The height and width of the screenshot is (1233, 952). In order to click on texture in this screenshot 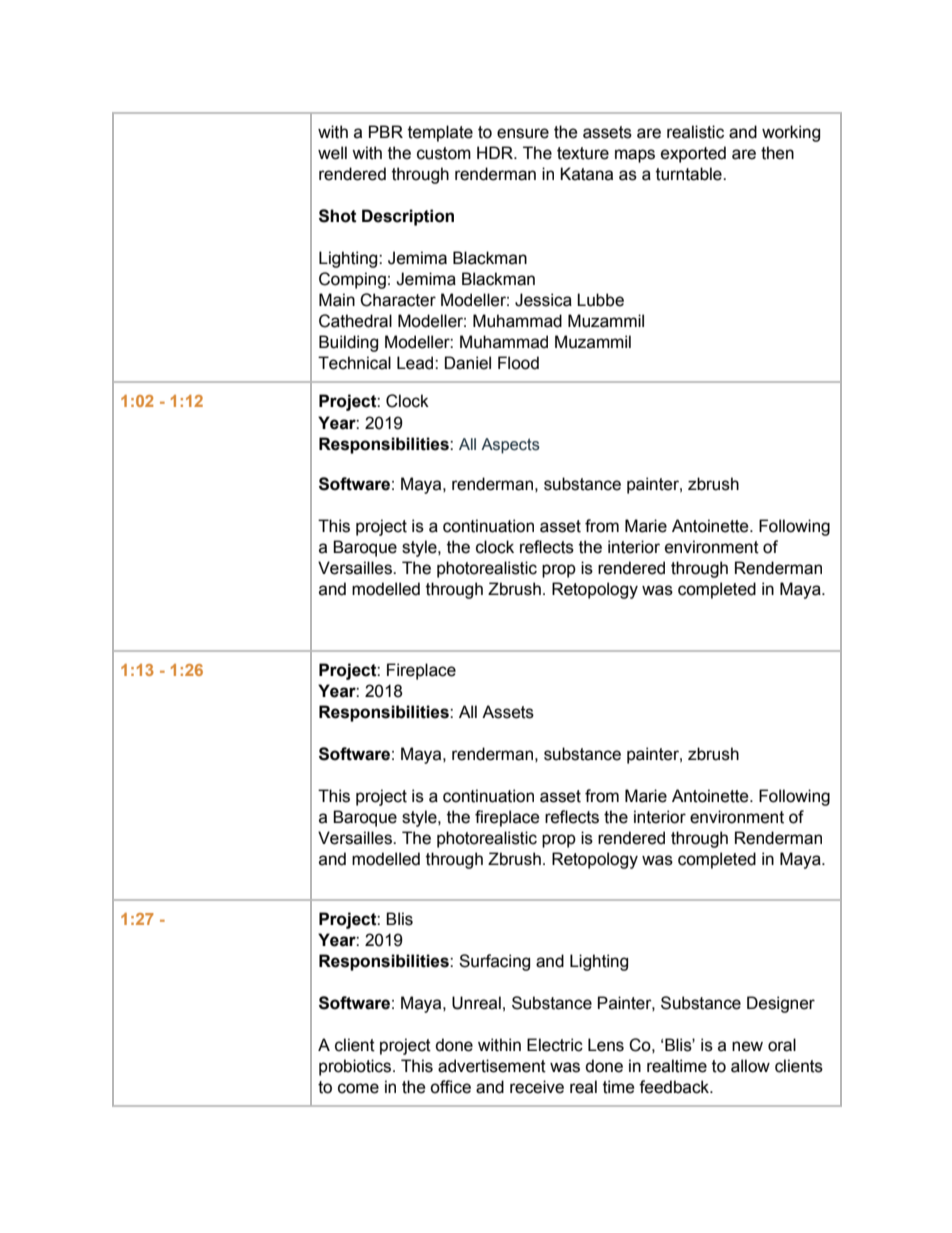, I will do `click(583, 153)`.
